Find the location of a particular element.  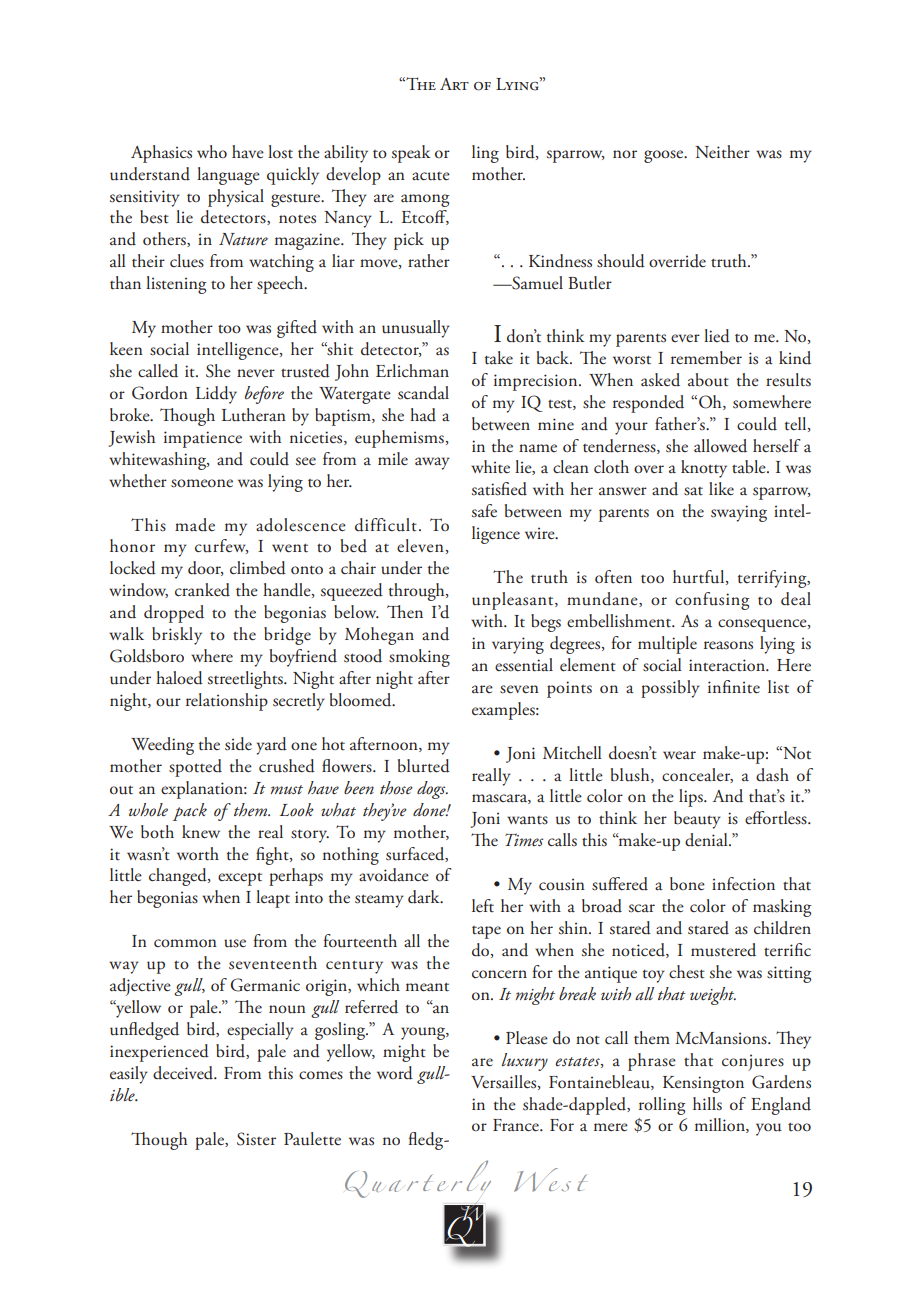

France is located at coordinates (517, 1125).
